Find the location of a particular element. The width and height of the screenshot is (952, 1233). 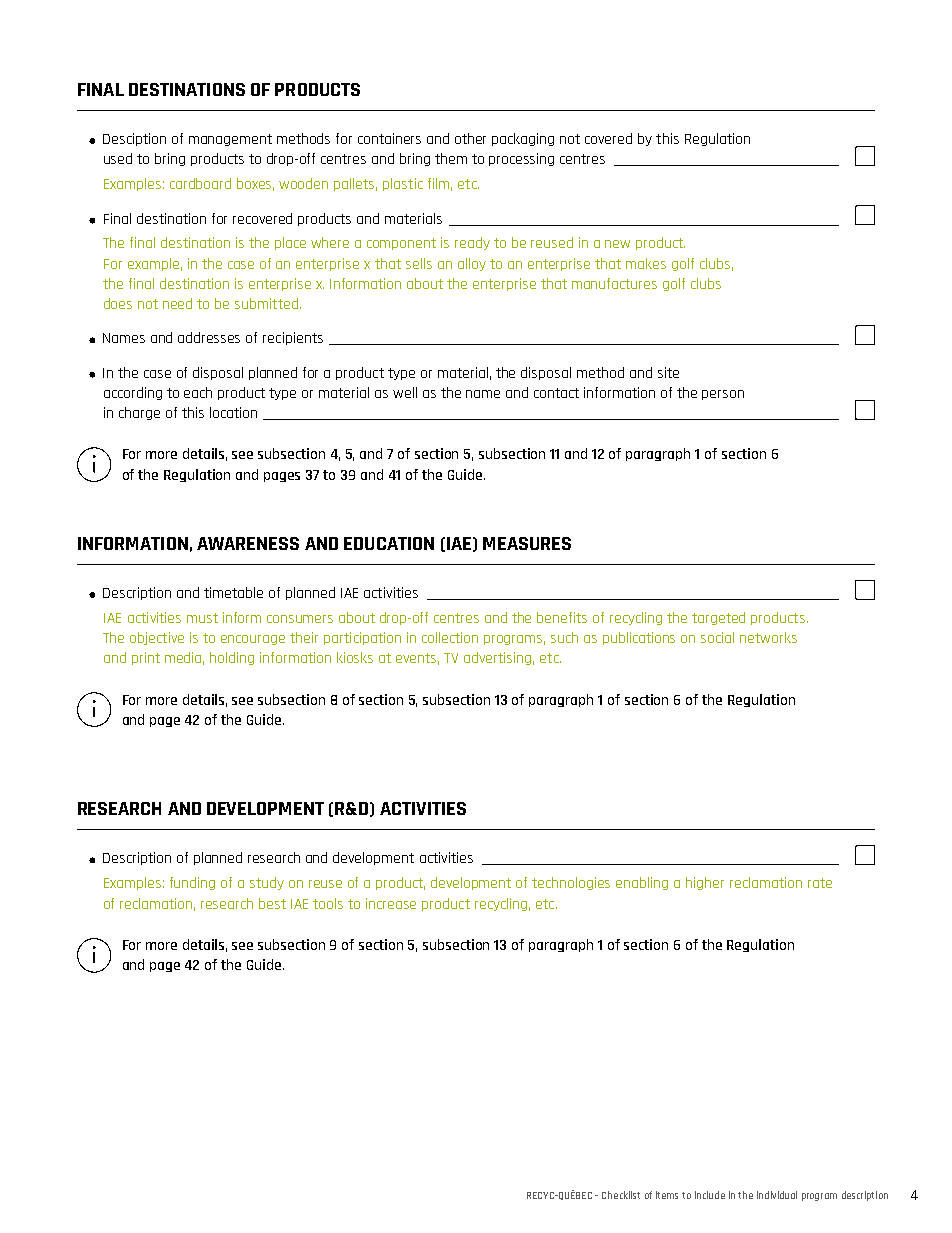

increase is located at coordinates (391, 903).
